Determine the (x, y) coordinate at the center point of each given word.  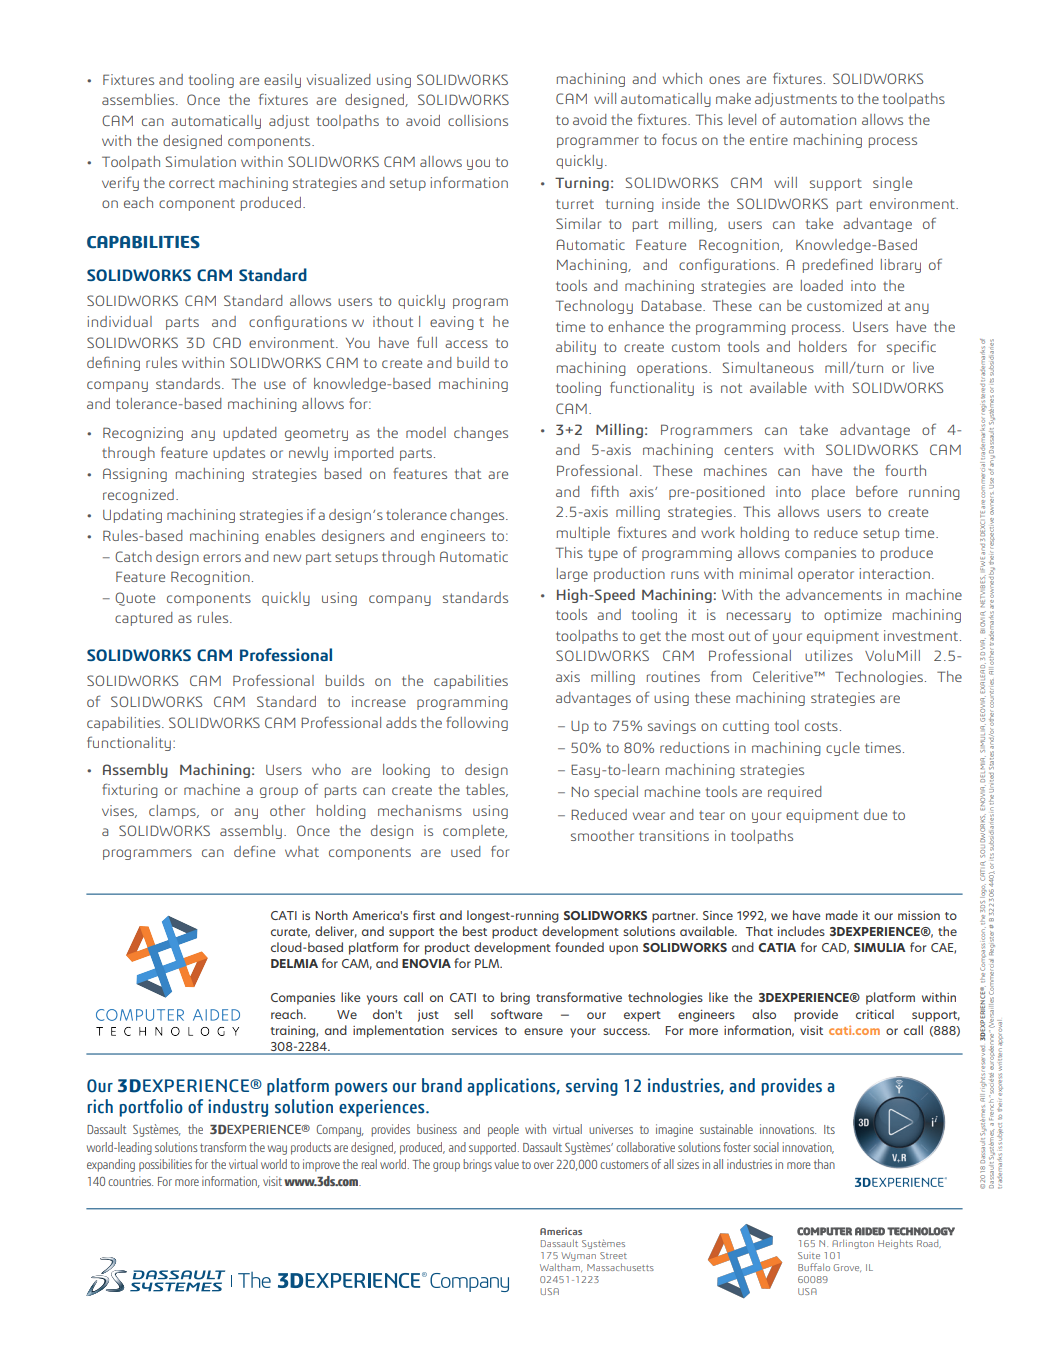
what (302, 851)
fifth (605, 491)
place (828, 493)
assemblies (139, 99)
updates (239, 454)
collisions (478, 120)
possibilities (165, 1165)
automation (818, 119)
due (875, 814)
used (466, 851)
